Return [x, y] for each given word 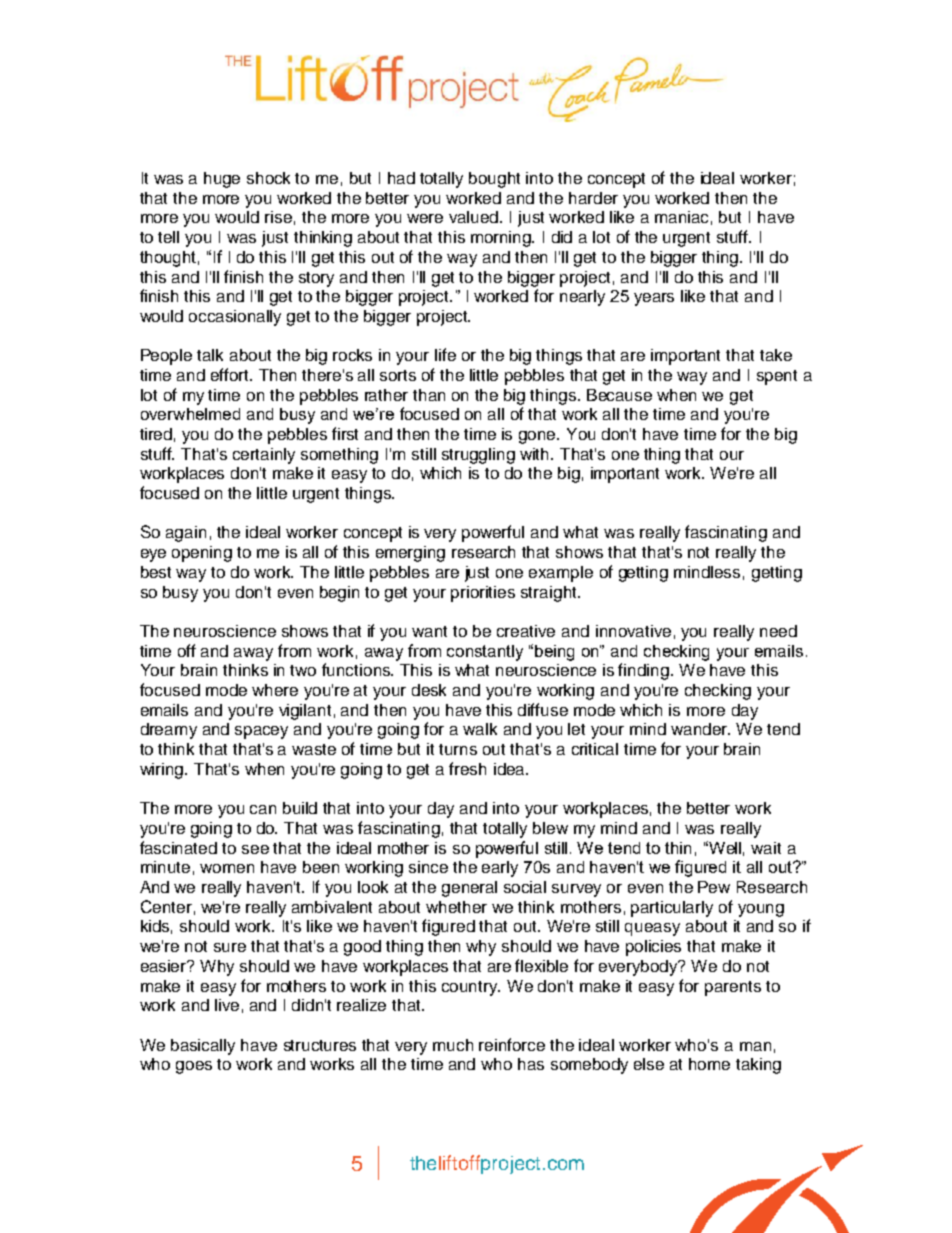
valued [475, 217]
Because [619, 395]
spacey [261, 732]
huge [222, 180]
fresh [467, 768]
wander [700, 729]
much [453, 1045]
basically [203, 1047]
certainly [264, 456]
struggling [478, 456]
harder [593, 198]
